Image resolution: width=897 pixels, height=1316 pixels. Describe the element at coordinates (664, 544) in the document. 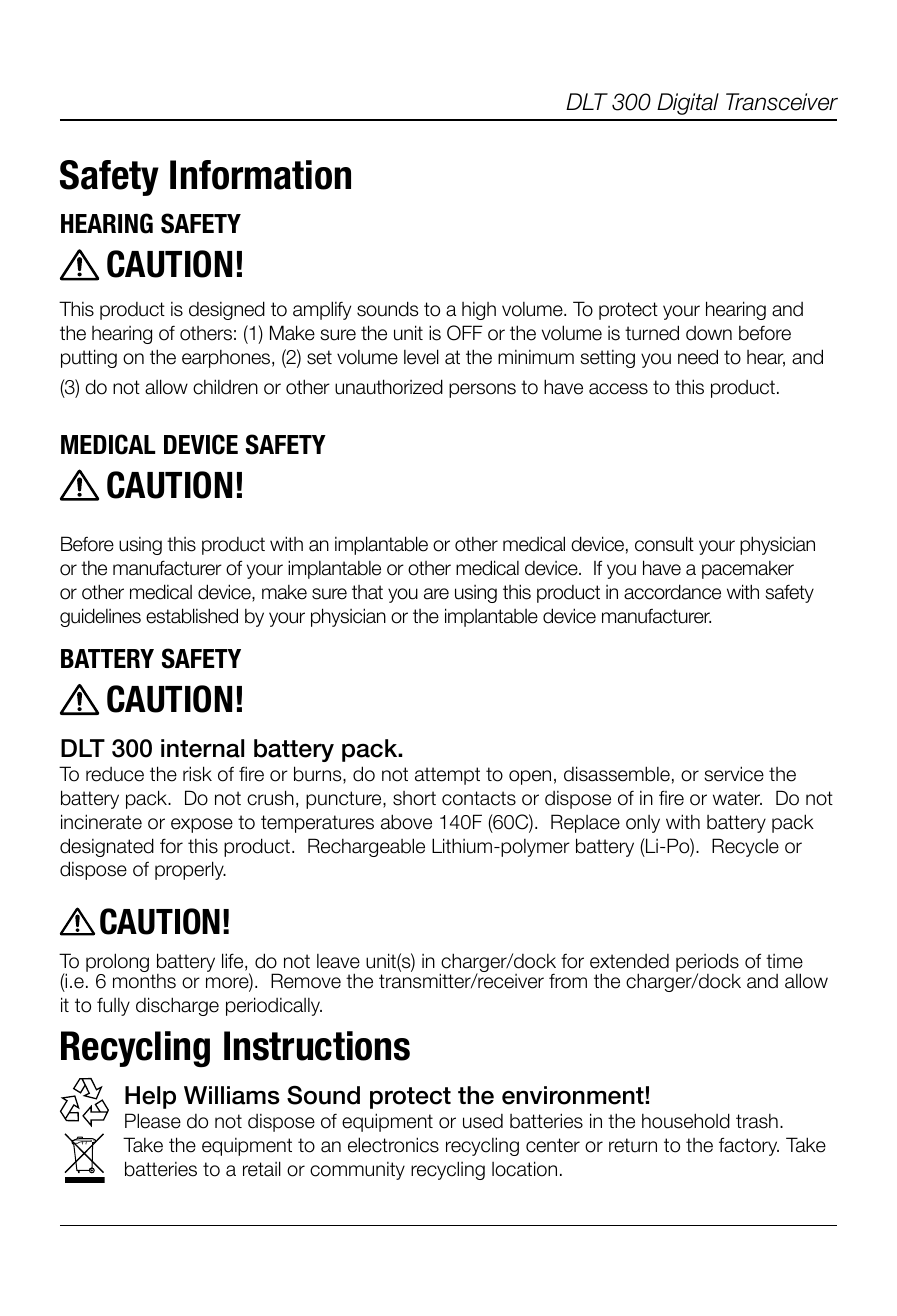

I see `consult` at that location.
